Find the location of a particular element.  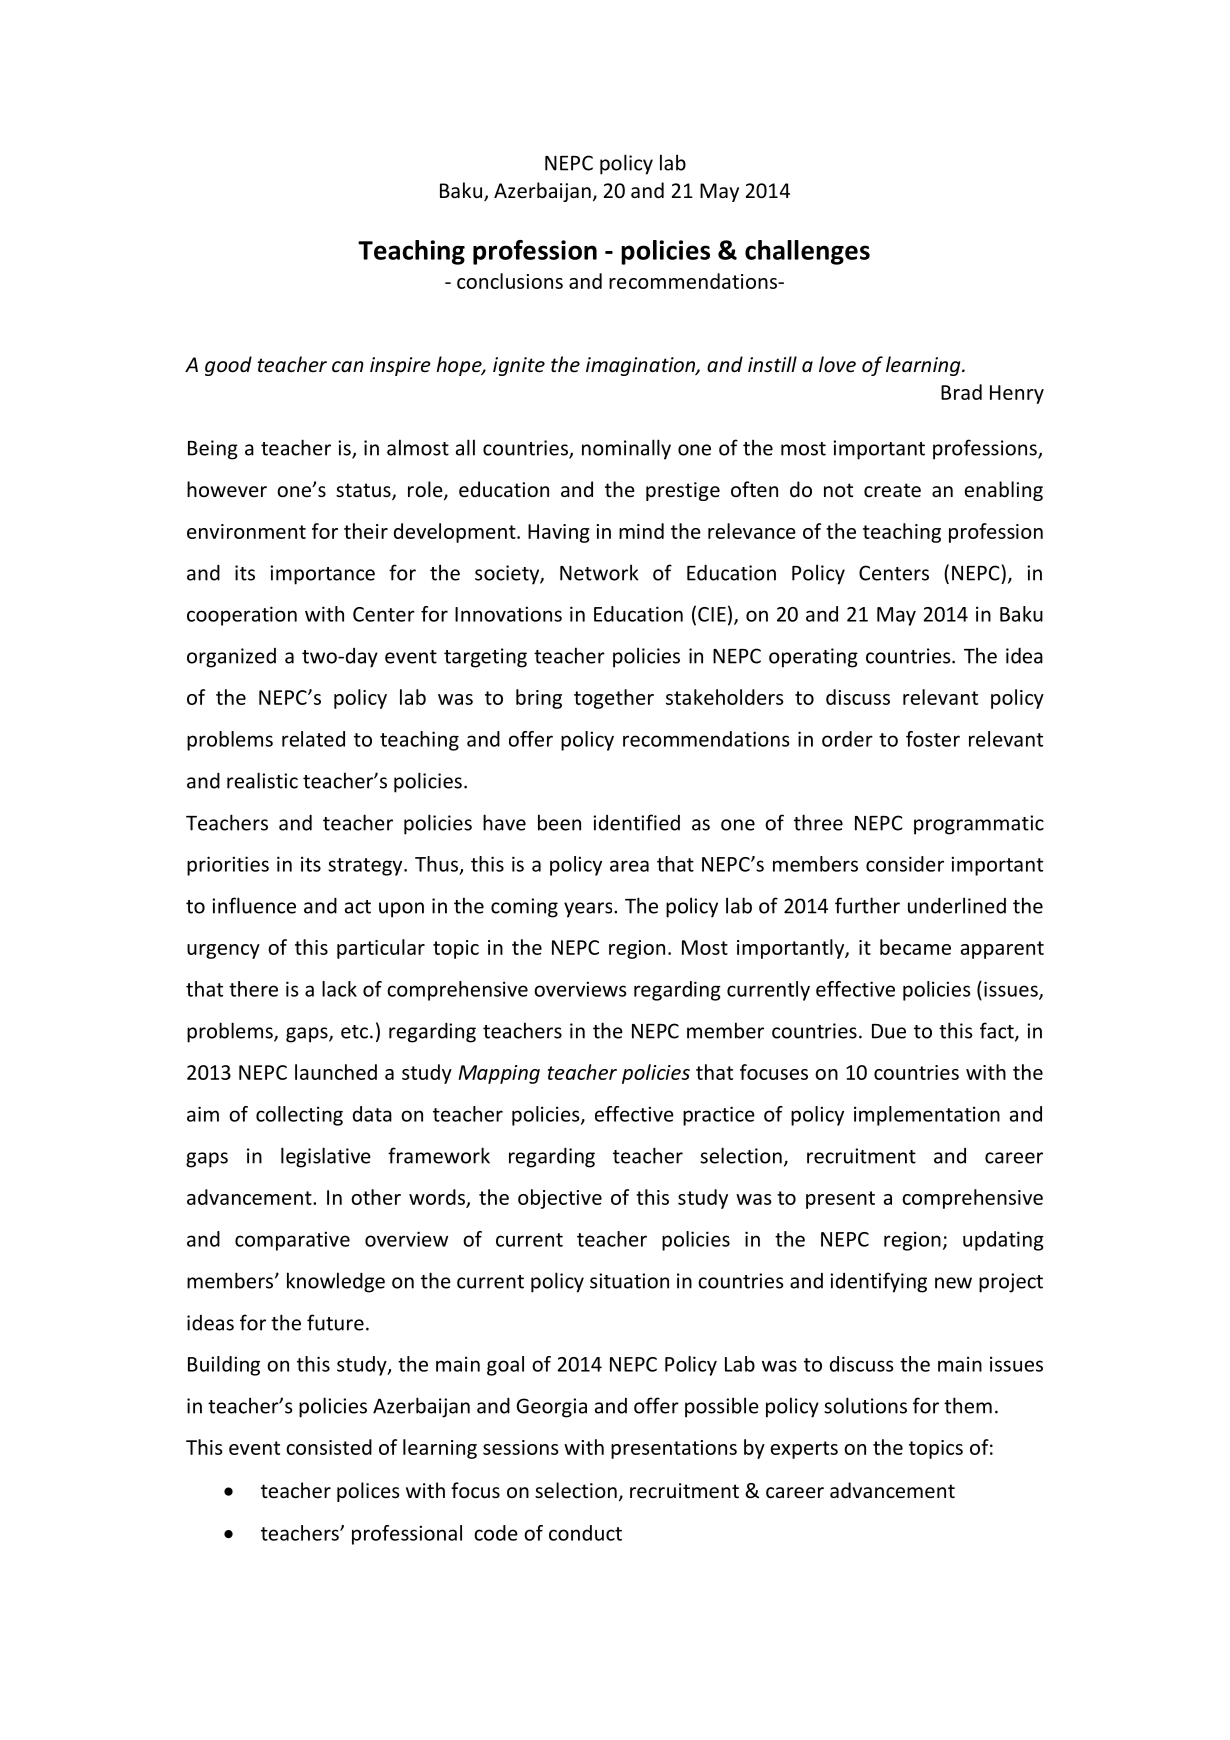

consisted is located at coordinates (329, 1447).
